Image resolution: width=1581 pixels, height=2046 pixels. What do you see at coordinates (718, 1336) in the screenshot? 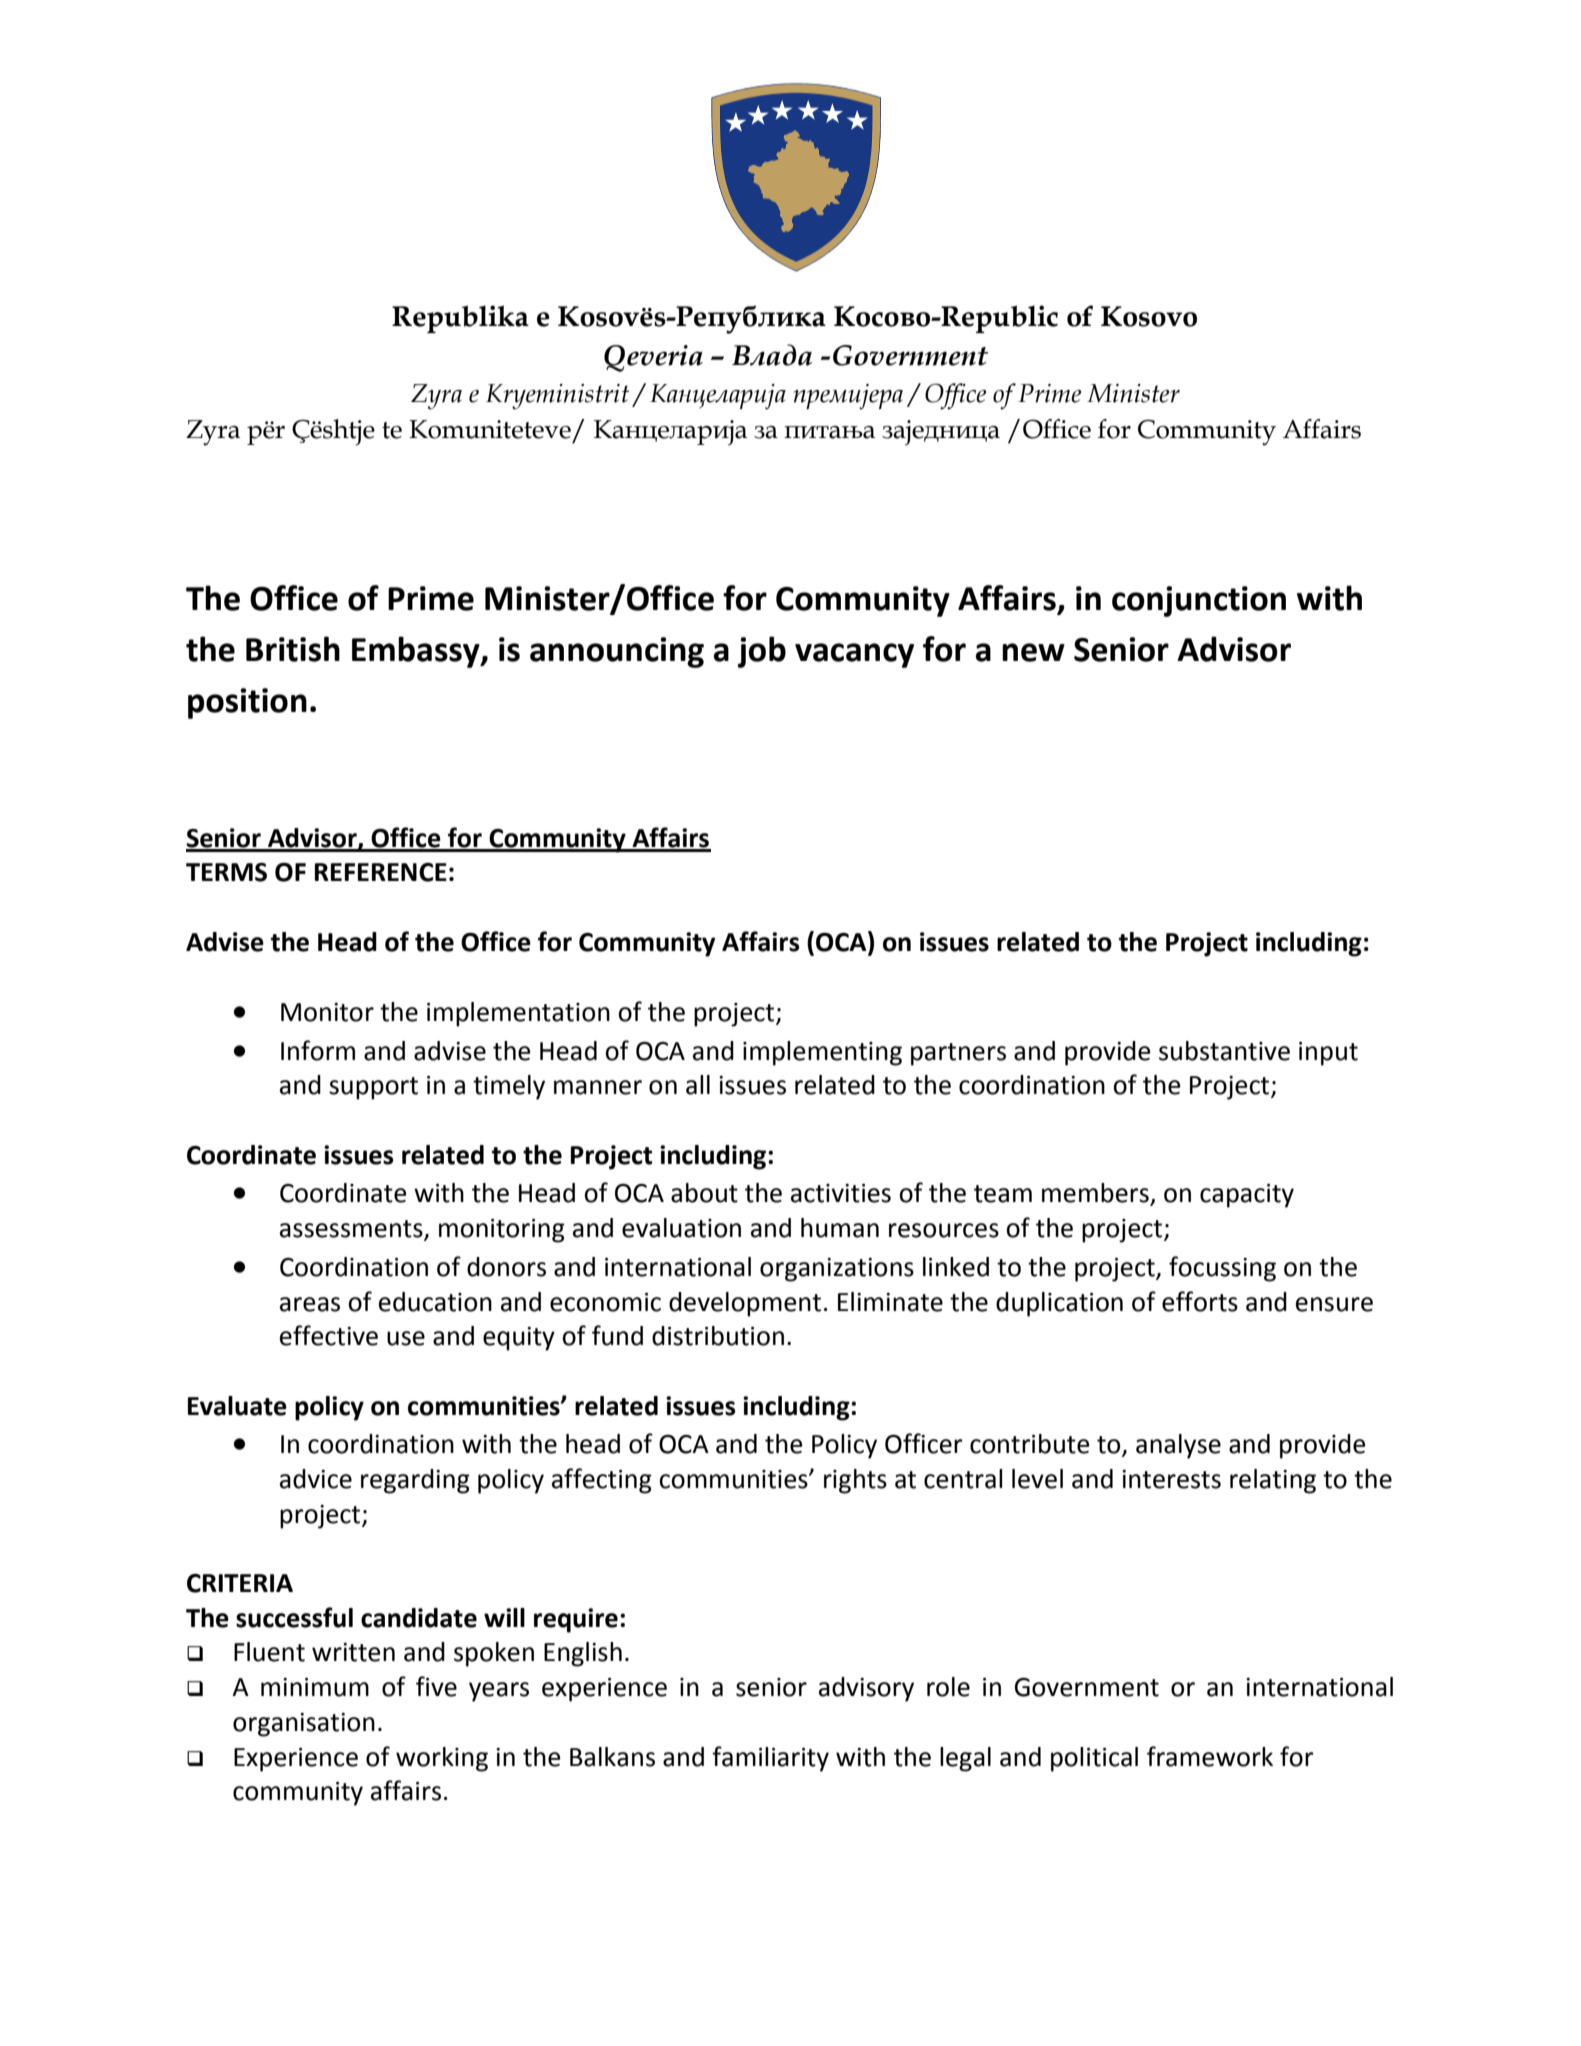
I see `distribution` at bounding box center [718, 1336].
